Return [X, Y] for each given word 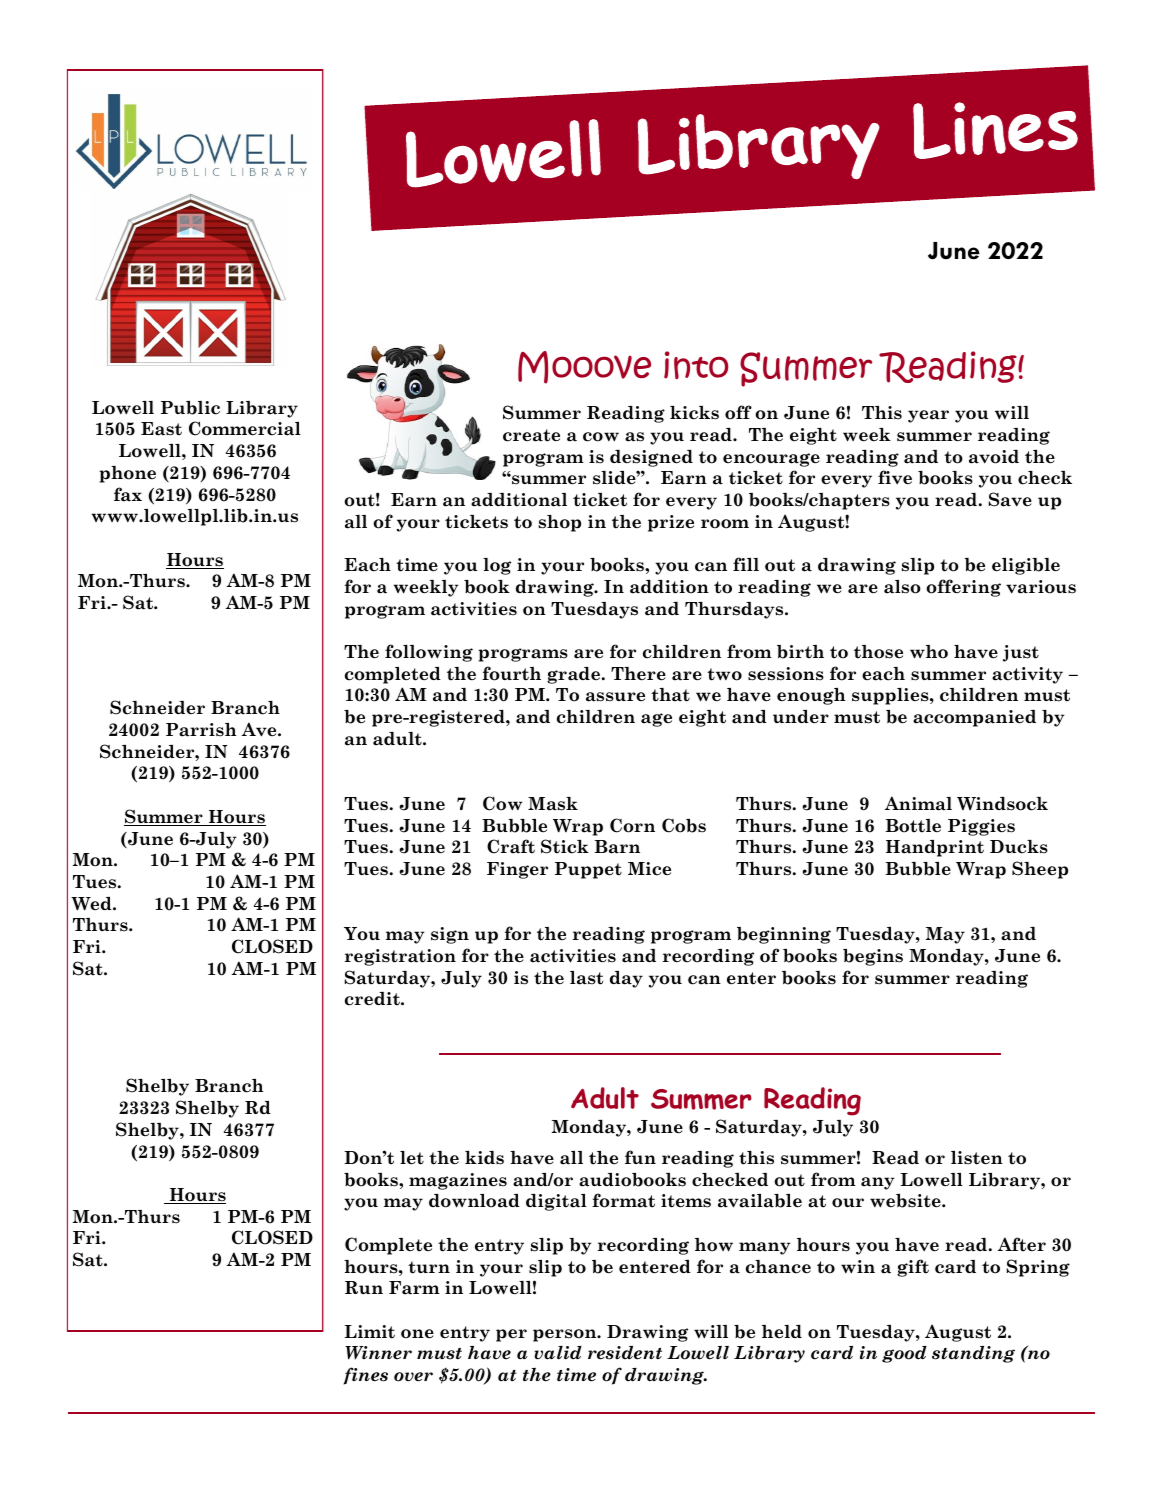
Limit [369, 1332]
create [531, 435]
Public [190, 408]
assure [615, 697]
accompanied [974, 718]
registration [400, 957]
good [904, 1354]
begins [873, 957]
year [928, 416]
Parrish [201, 730]
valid [558, 1353]
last [586, 978]
